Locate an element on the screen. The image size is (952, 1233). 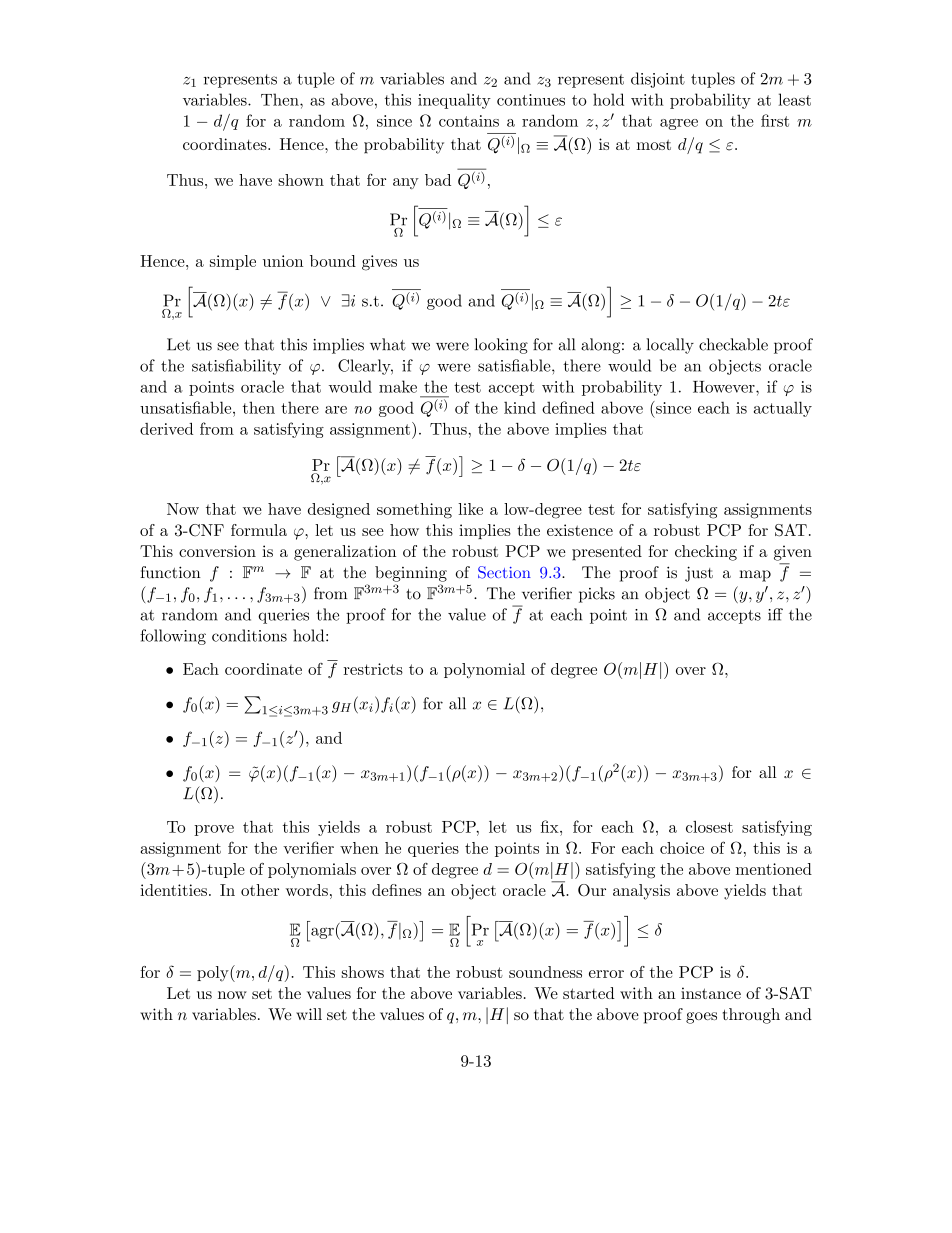
looking is located at coordinates (501, 346).
